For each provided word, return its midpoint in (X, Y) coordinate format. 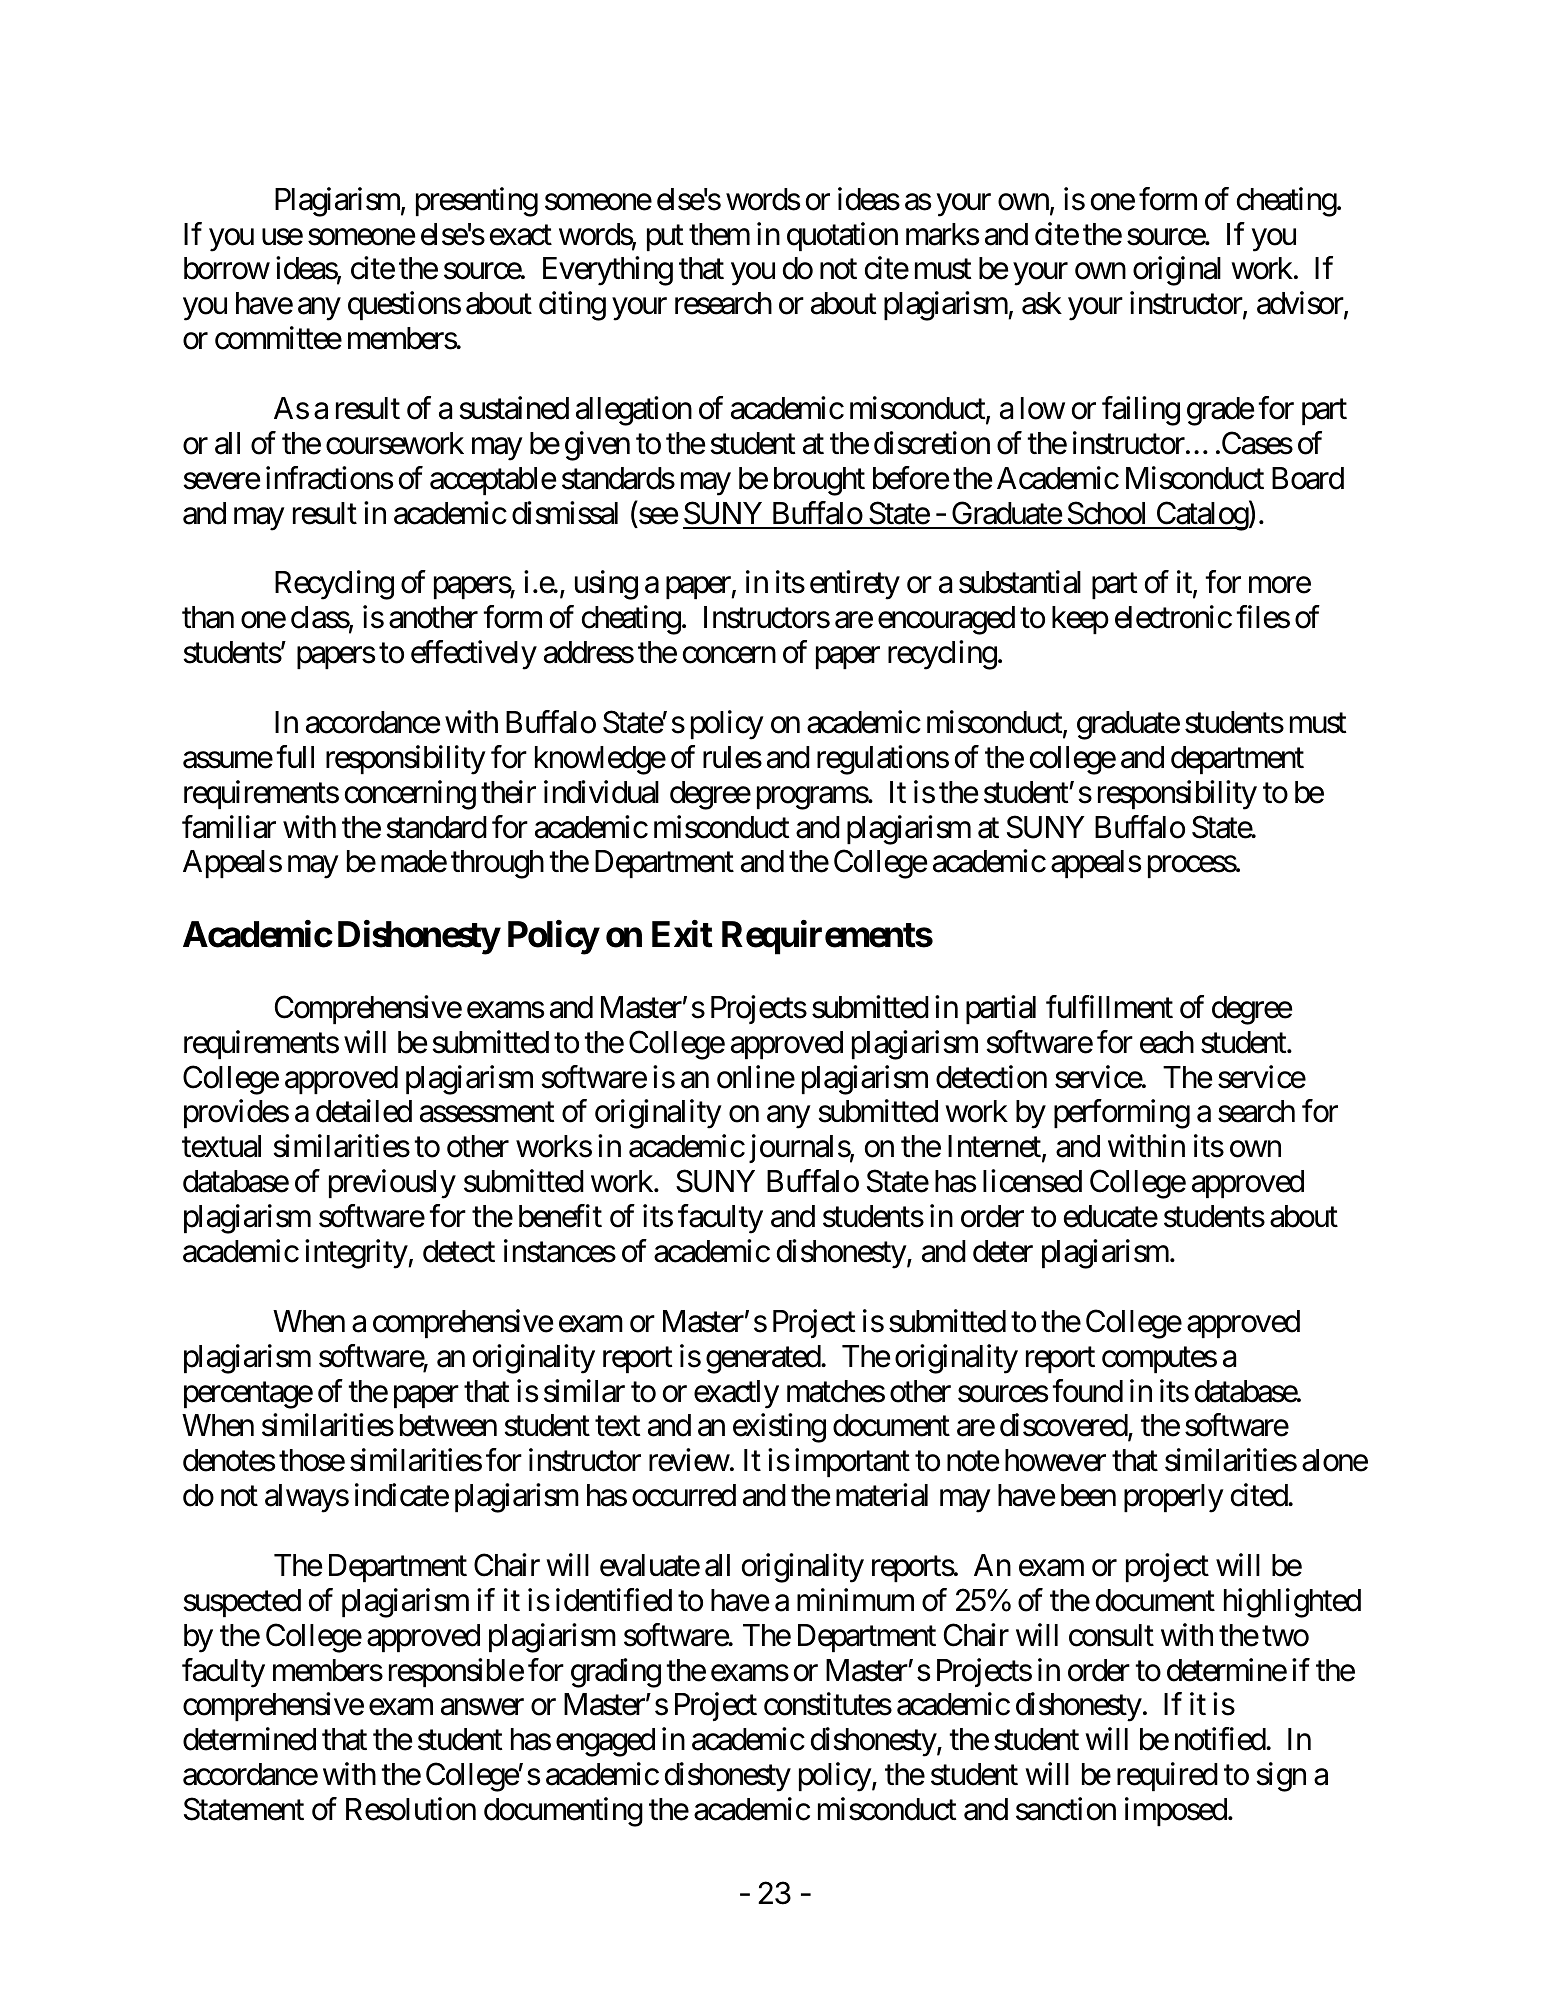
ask (1042, 303)
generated (764, 1359)
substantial (1020, 582)
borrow (227, 268)
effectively (474, 655)
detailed (364, 1111)
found (1087, 1391)
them (719, 234)
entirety (855, 585)
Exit (682, 934)
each (1167, 1042)
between (448, 1425)
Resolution (411, 1809)
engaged (605, 1742)
